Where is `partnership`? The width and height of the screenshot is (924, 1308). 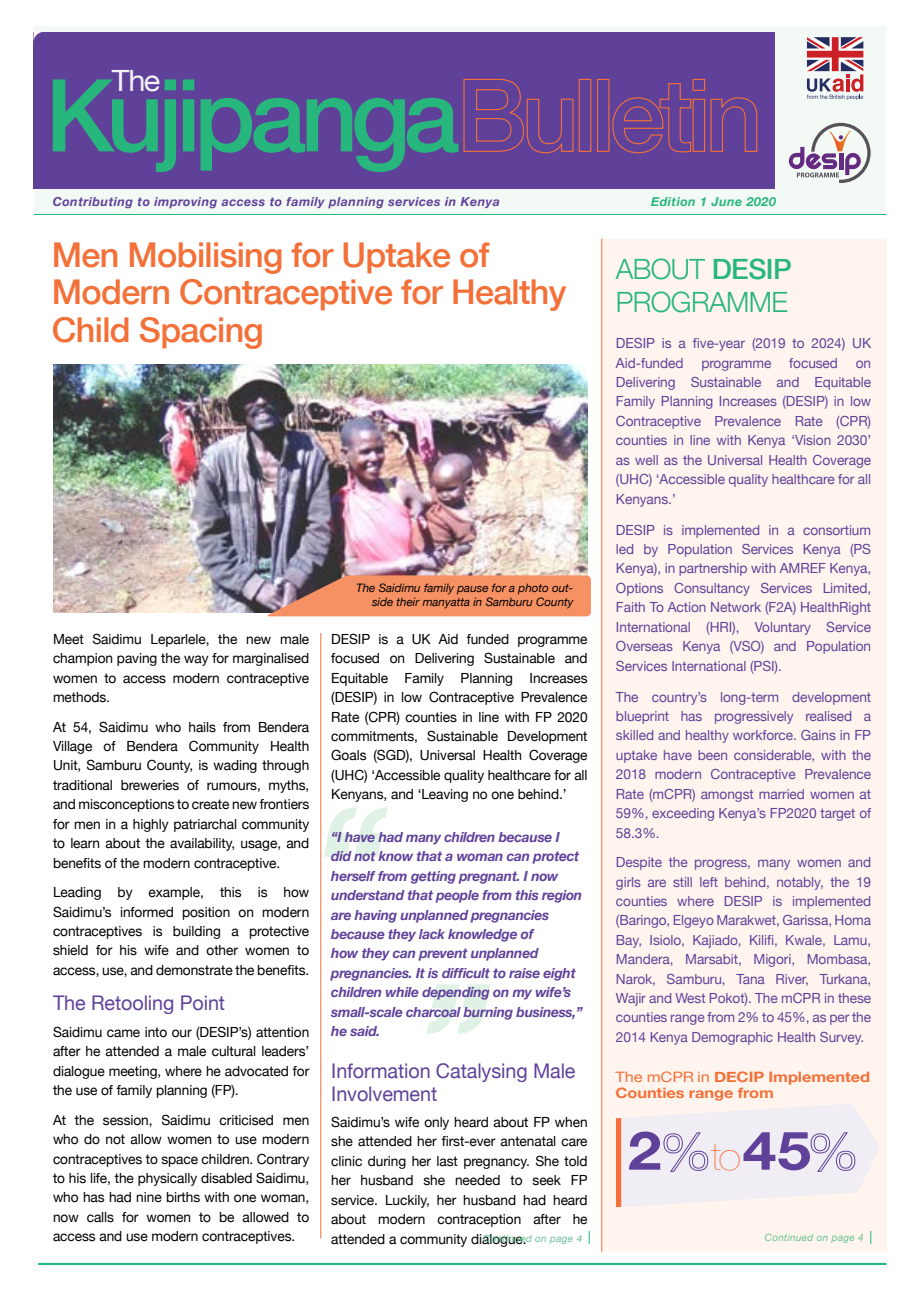 partnership is located at coordinates (713, 569).
